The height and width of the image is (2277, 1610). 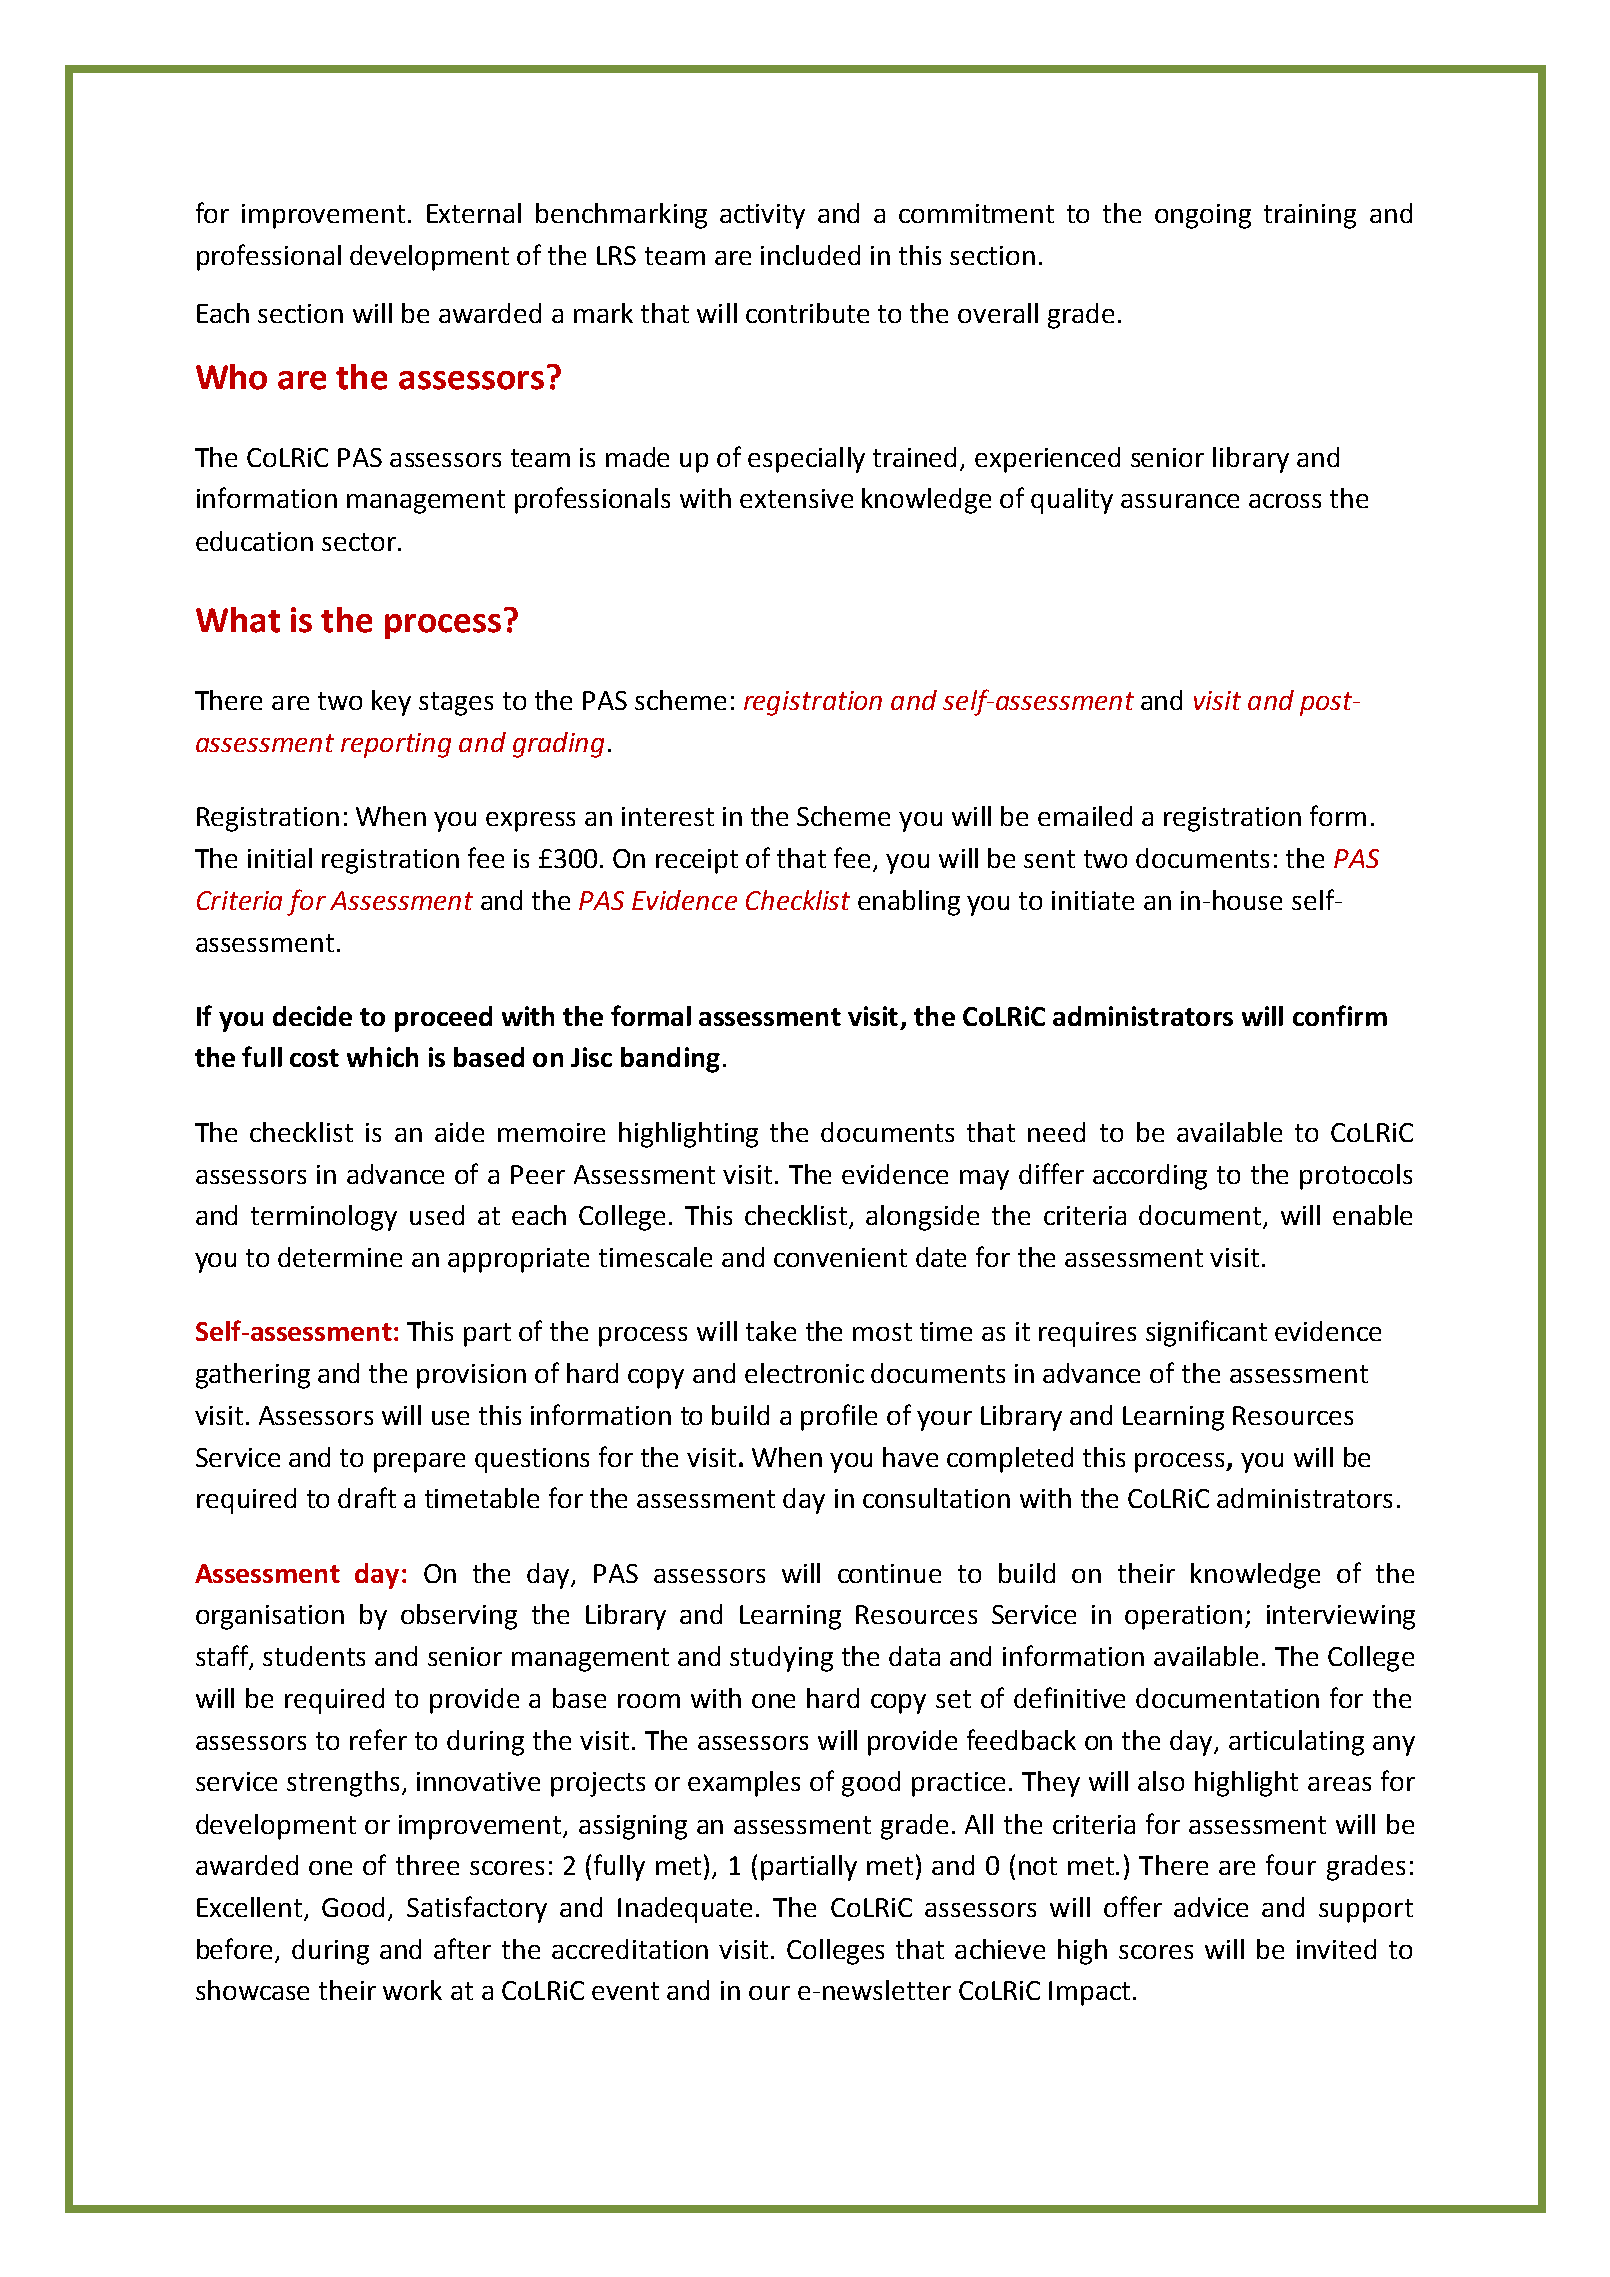 I want to click on emailed, so click(x=1085, y=816).
